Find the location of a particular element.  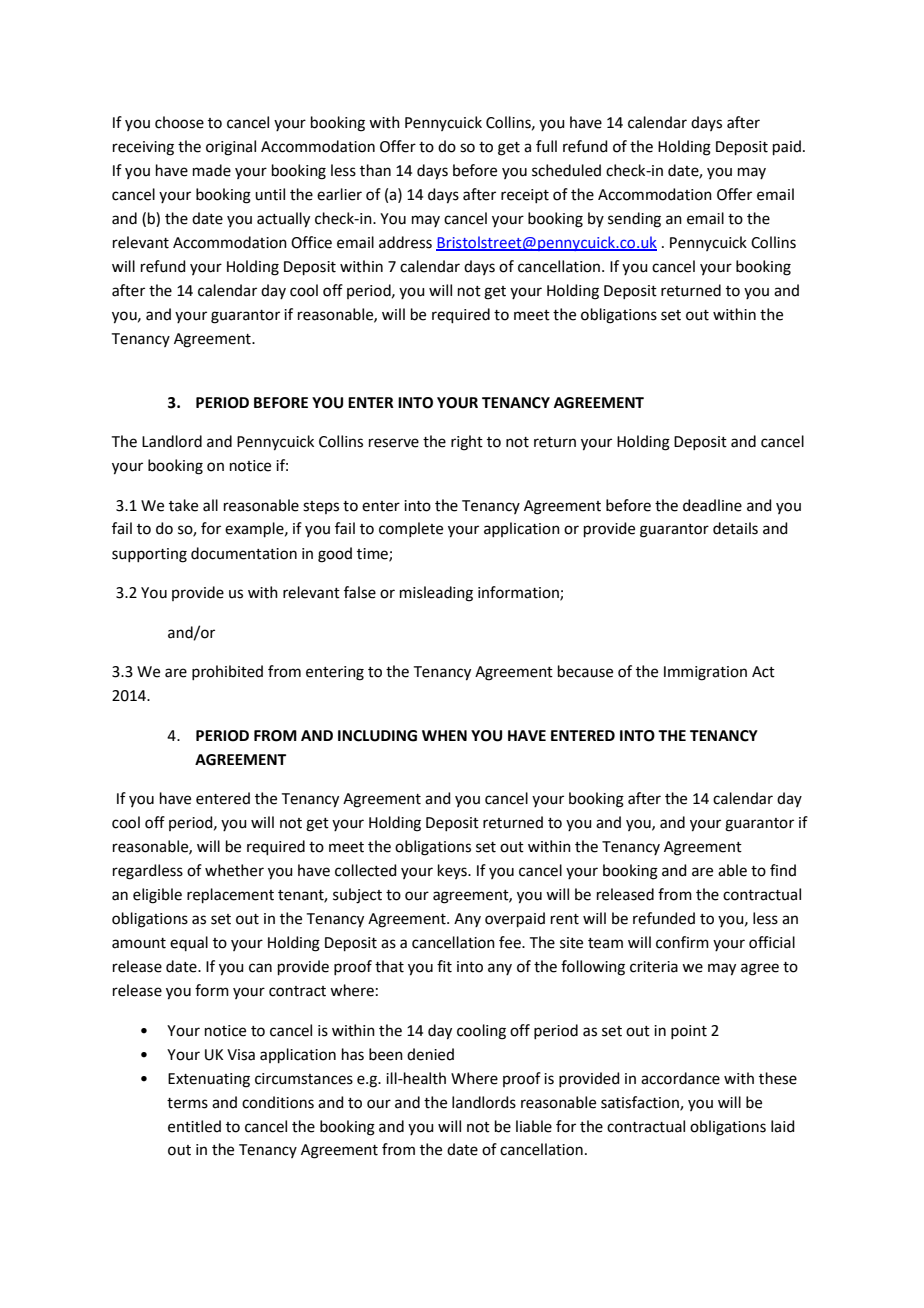

prohibited is located at coordinates (227, 672).
